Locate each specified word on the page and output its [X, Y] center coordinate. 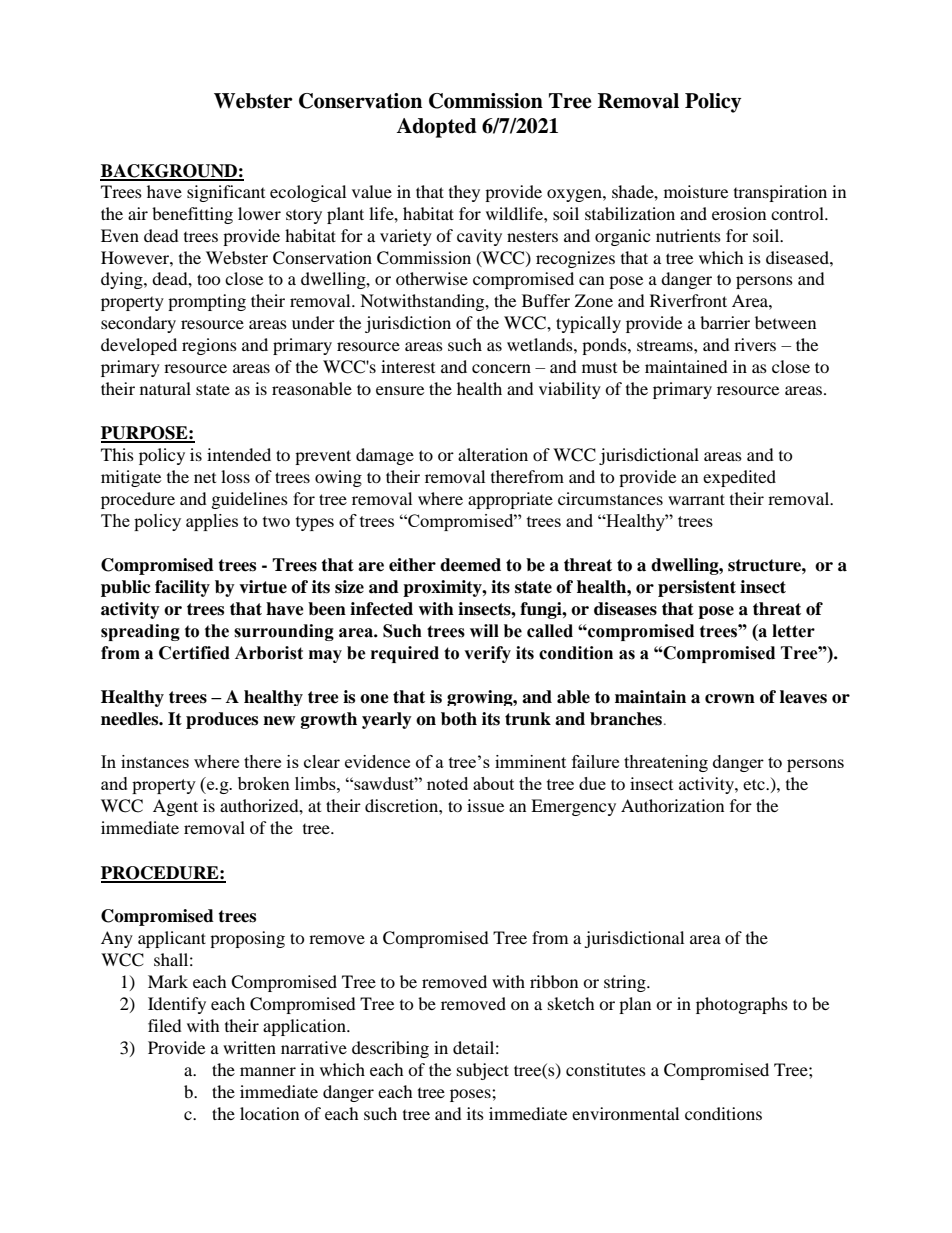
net [205, 478]
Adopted [436, 128]
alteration [493, 454]
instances [155, 761]
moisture [696, 191]
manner [268, 1071]
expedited [739, 478]
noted [447, 783]
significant [226, 193]
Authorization [672, 805]
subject [483, 1071]
